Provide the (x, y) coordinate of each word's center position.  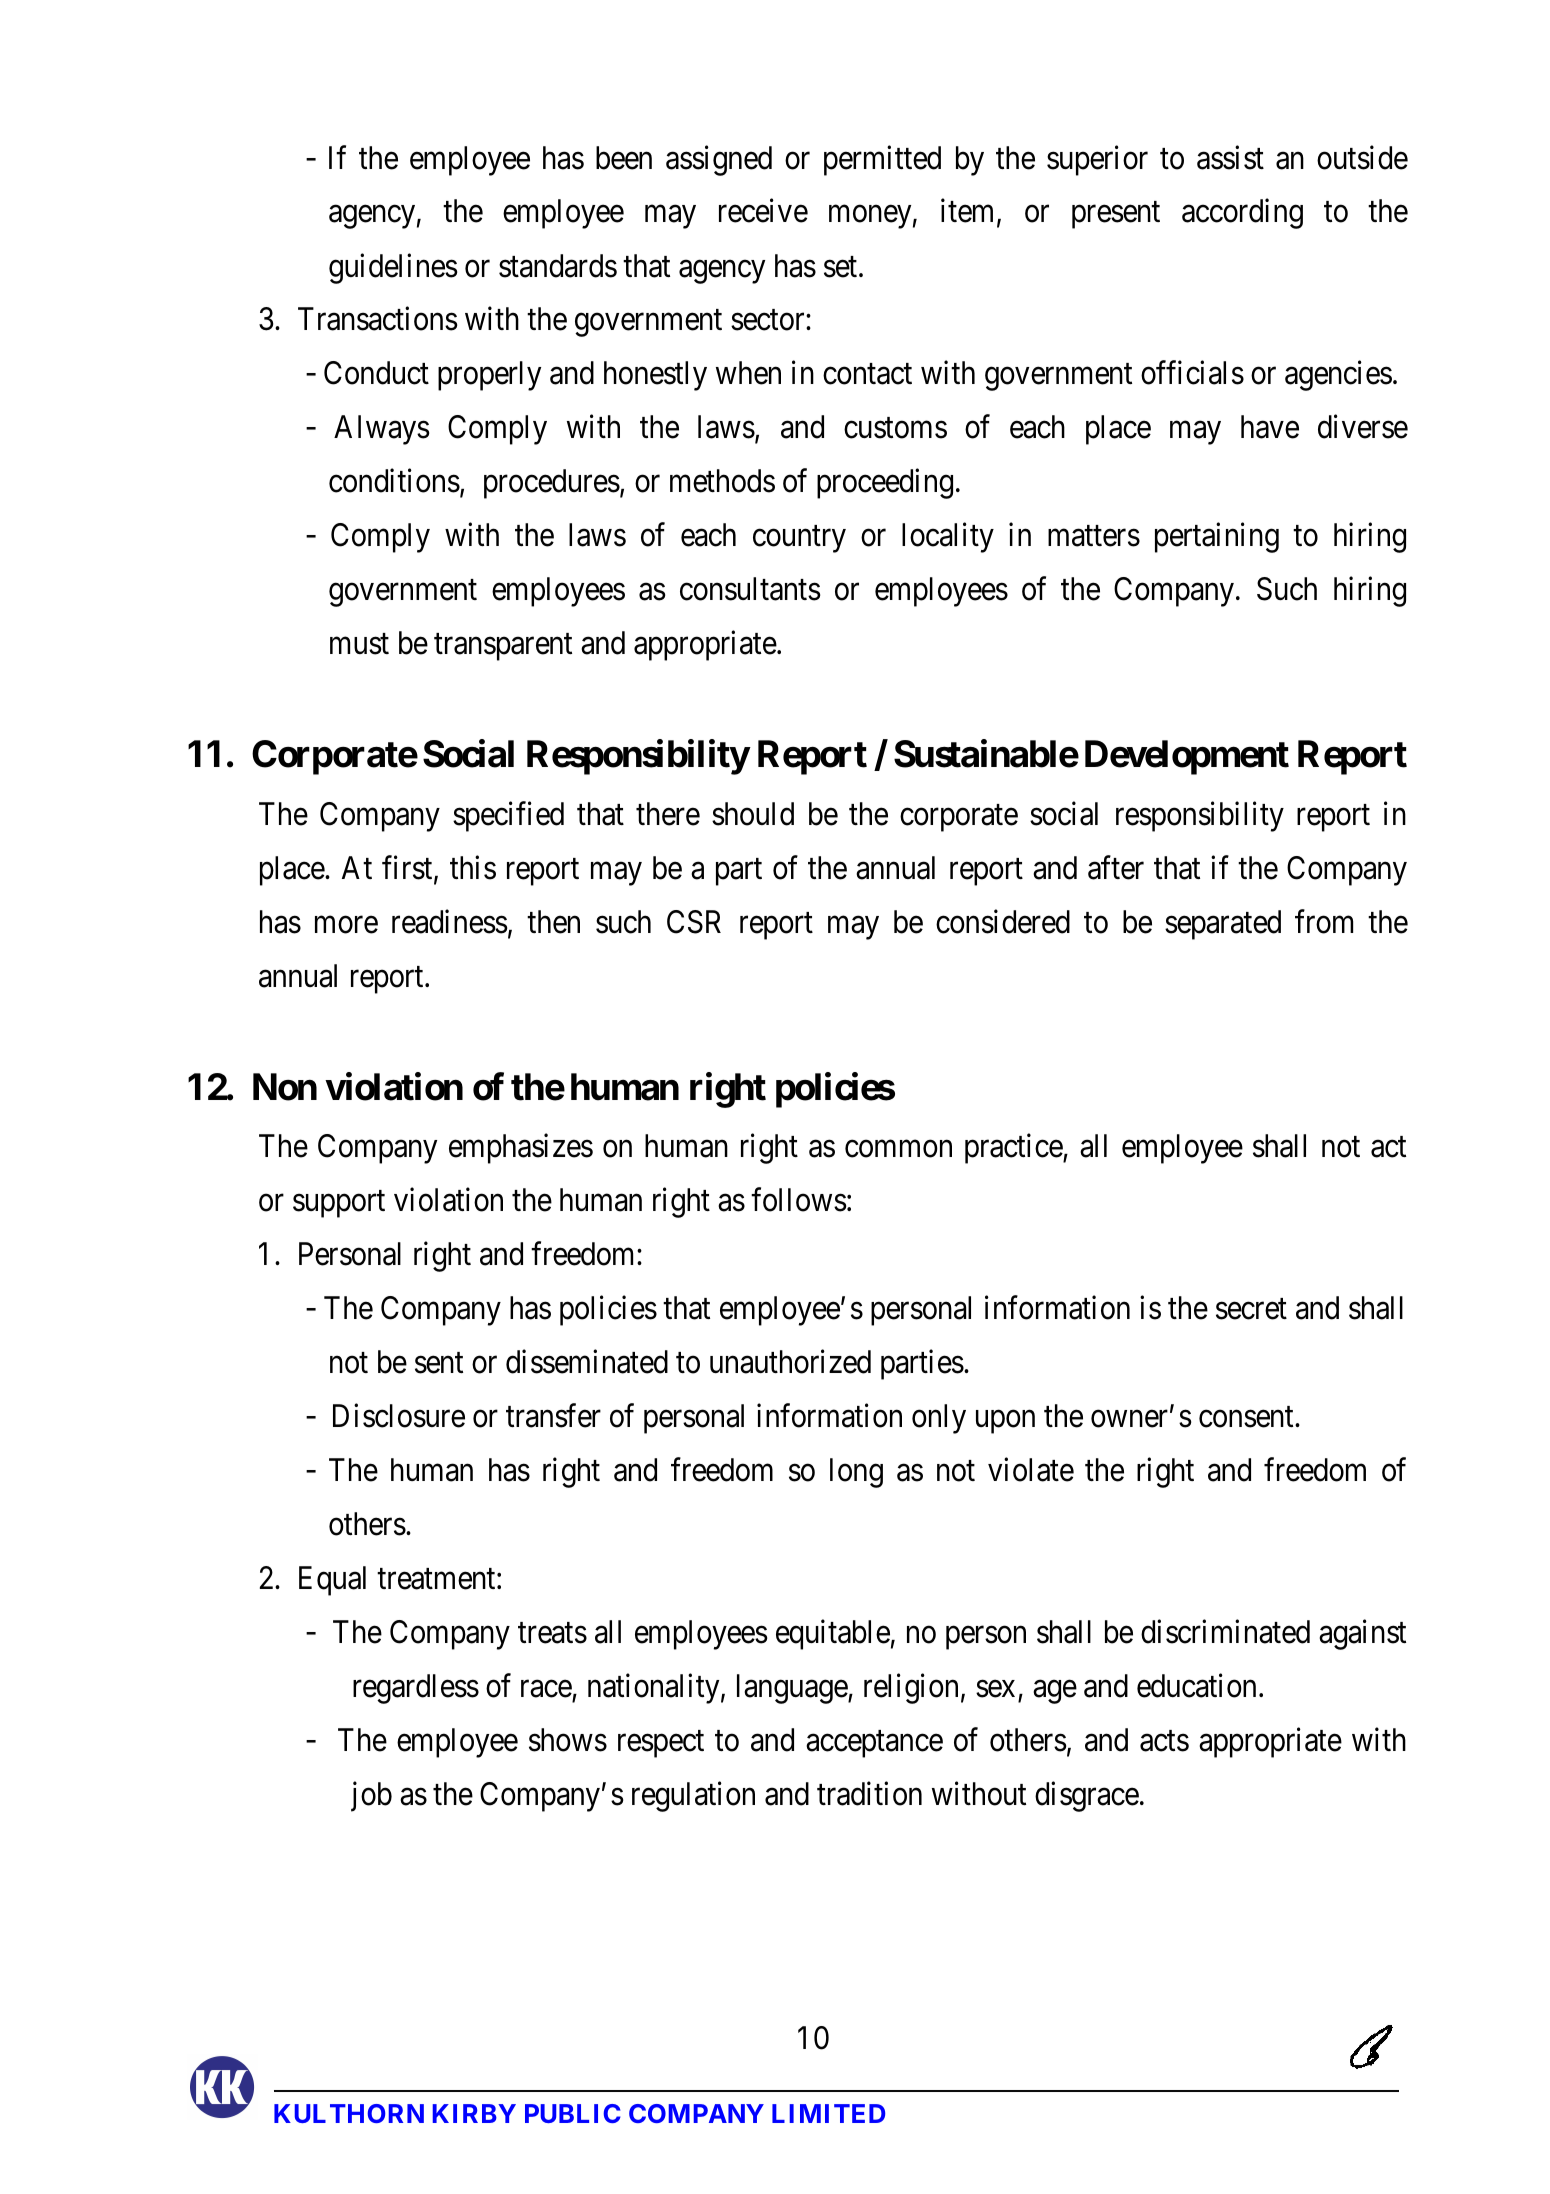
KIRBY (474, 2113)
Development (1187, 757)
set (842, 267)
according (1242, 214)
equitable (833, 1634)
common (898, 1149)
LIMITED (828, 2113)
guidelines (393, 268)
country (799, 539)
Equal (332, 1581)
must (359, 644)
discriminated (1225, 1631)
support (339, 1204)
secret (1251, 1309)
